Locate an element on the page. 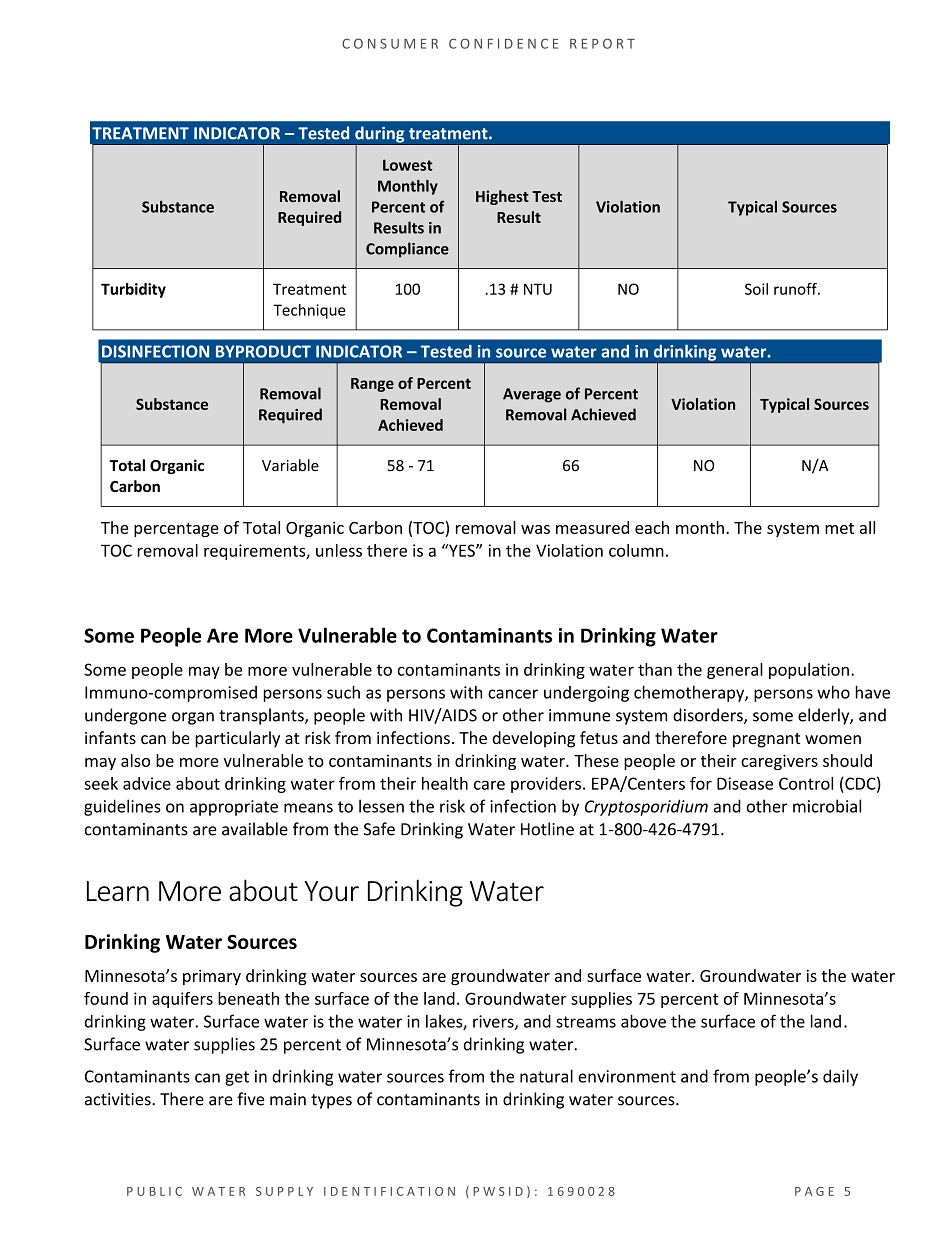 Image resolution: width=952 pixels, height=1233 pixels. Turbidity is located at coordinates (133, 290).
